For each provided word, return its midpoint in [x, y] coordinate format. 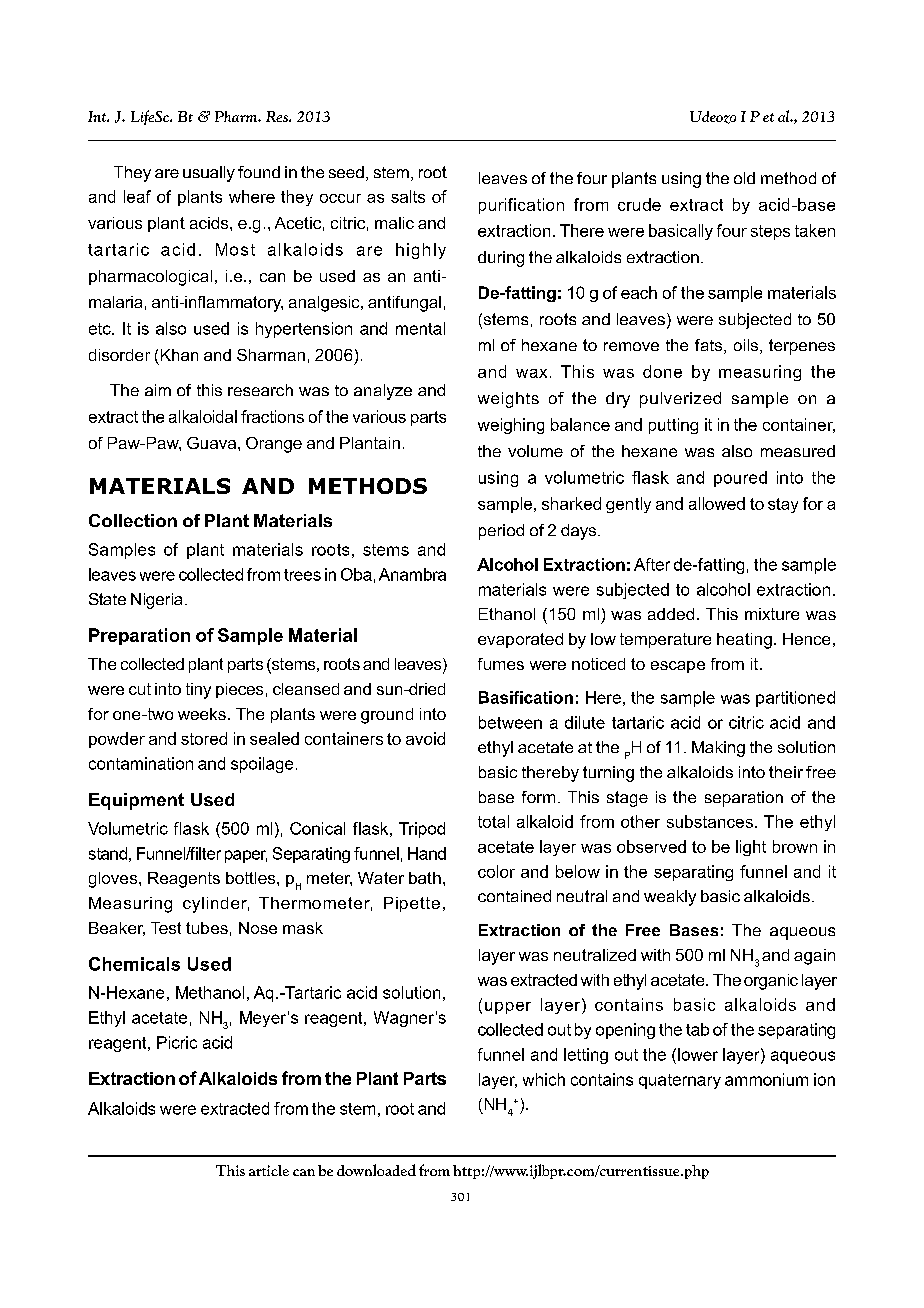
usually [209, 174]
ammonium [766, 1079]
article [269, 1170]
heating [744, 641]
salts [408, 196]
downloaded [376, 1170]
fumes [501, 664]
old [744, 178]
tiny [198, 691]
